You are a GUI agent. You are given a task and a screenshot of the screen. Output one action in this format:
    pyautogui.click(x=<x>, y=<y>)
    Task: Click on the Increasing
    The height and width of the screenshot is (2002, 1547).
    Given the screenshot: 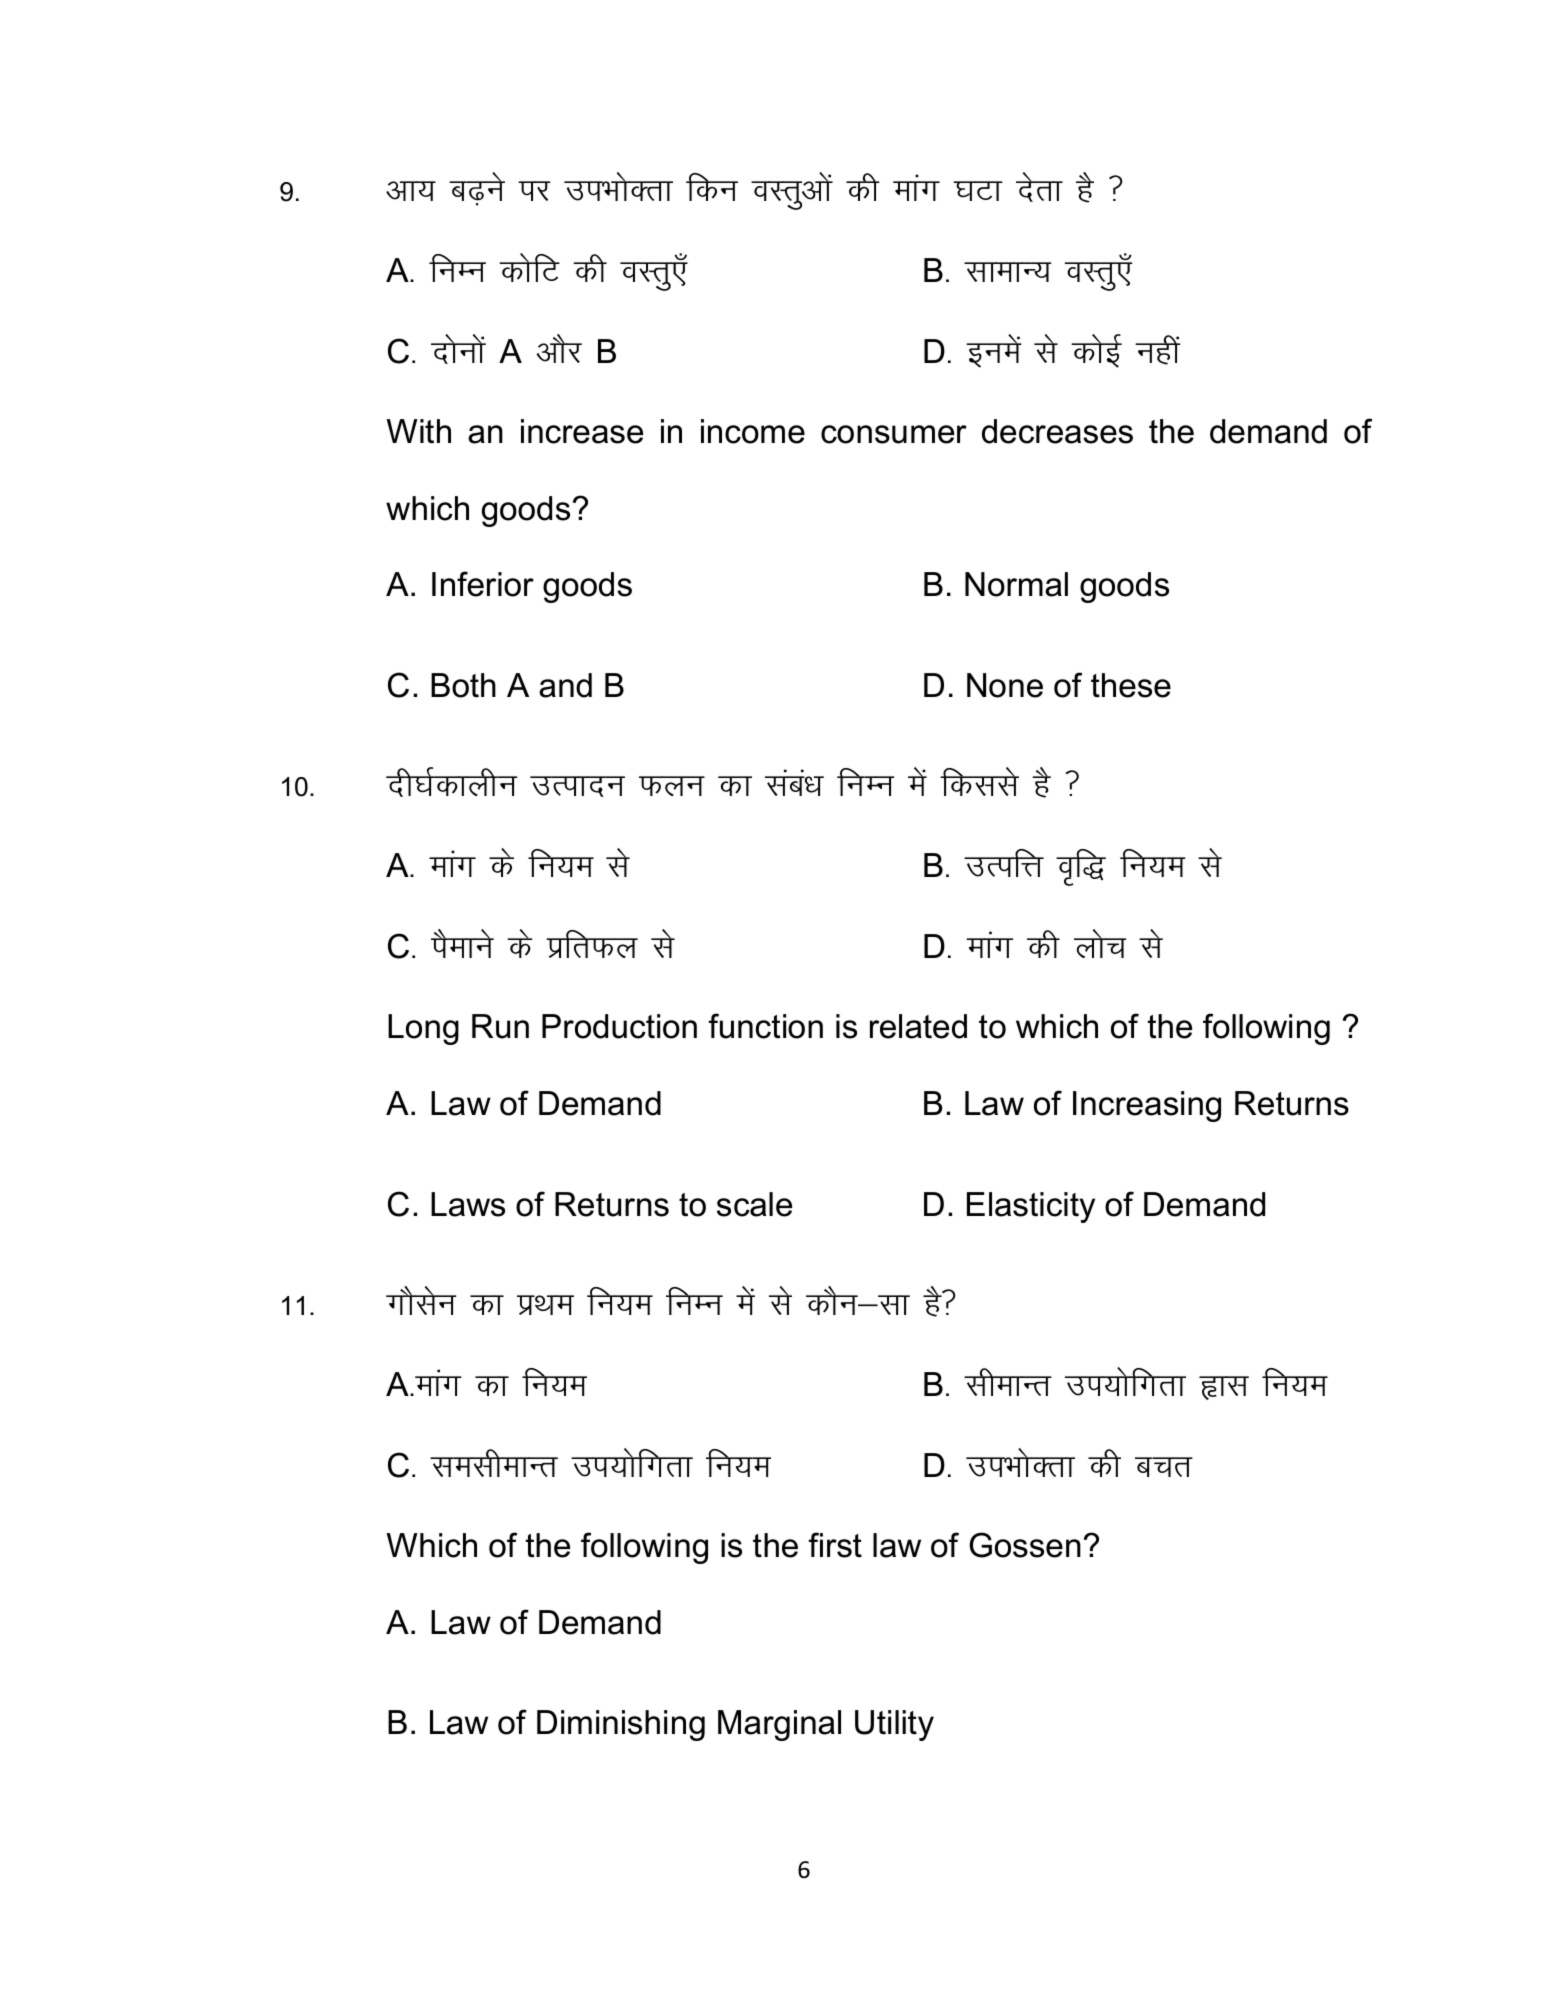 What is the action you would take?
    pyautogui.click(x=1147, y=1106)
